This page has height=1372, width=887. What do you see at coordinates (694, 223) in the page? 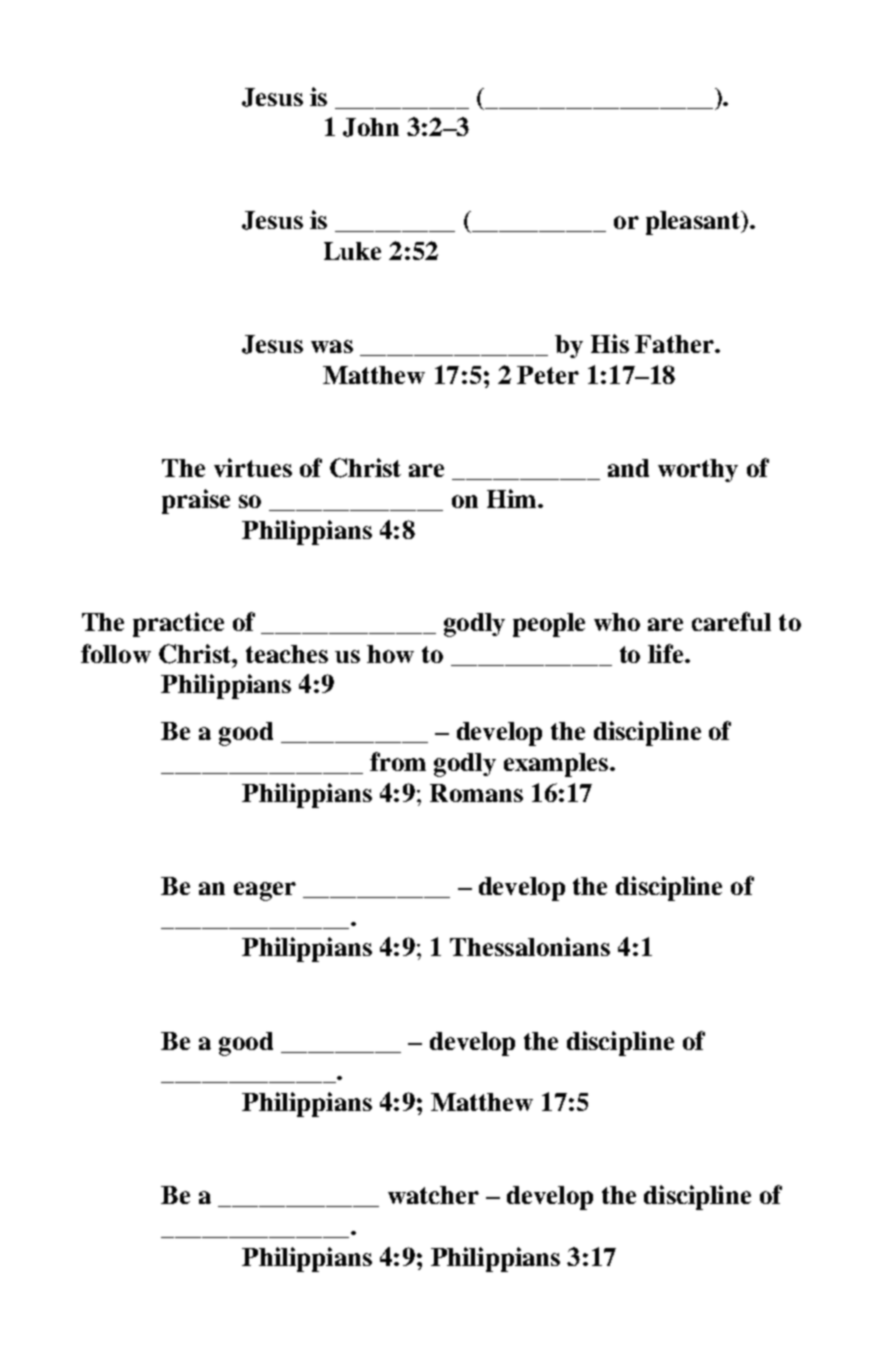
I see `pleasant` at bounding box center [694, 223].
